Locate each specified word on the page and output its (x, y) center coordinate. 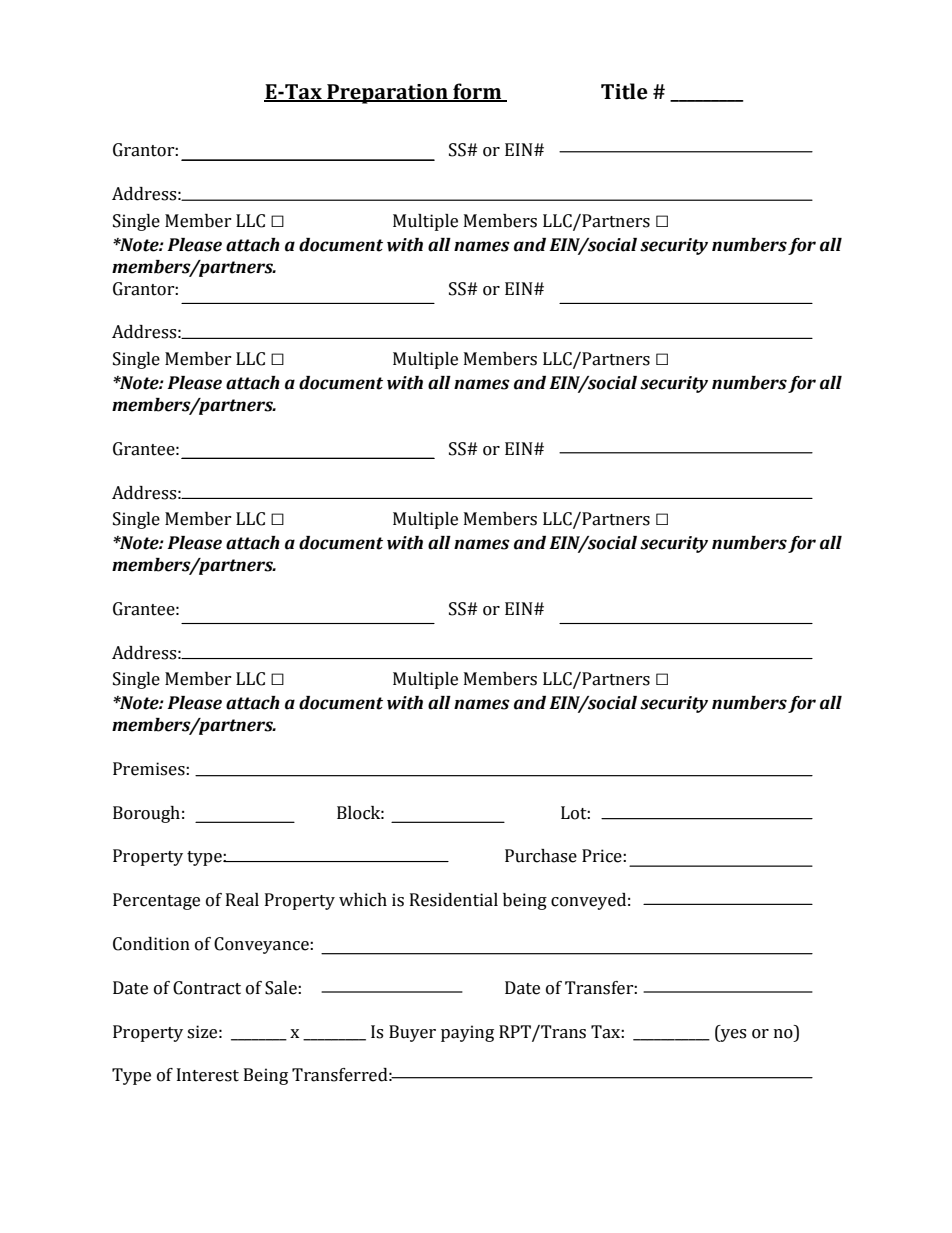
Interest (208, 1075)
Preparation (387, 94)
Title (624, 91)
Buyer (412, 1033)
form (477, 92)
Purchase (541, 856)
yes (732, 1035)
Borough (146, 814)
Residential (454, 900)
